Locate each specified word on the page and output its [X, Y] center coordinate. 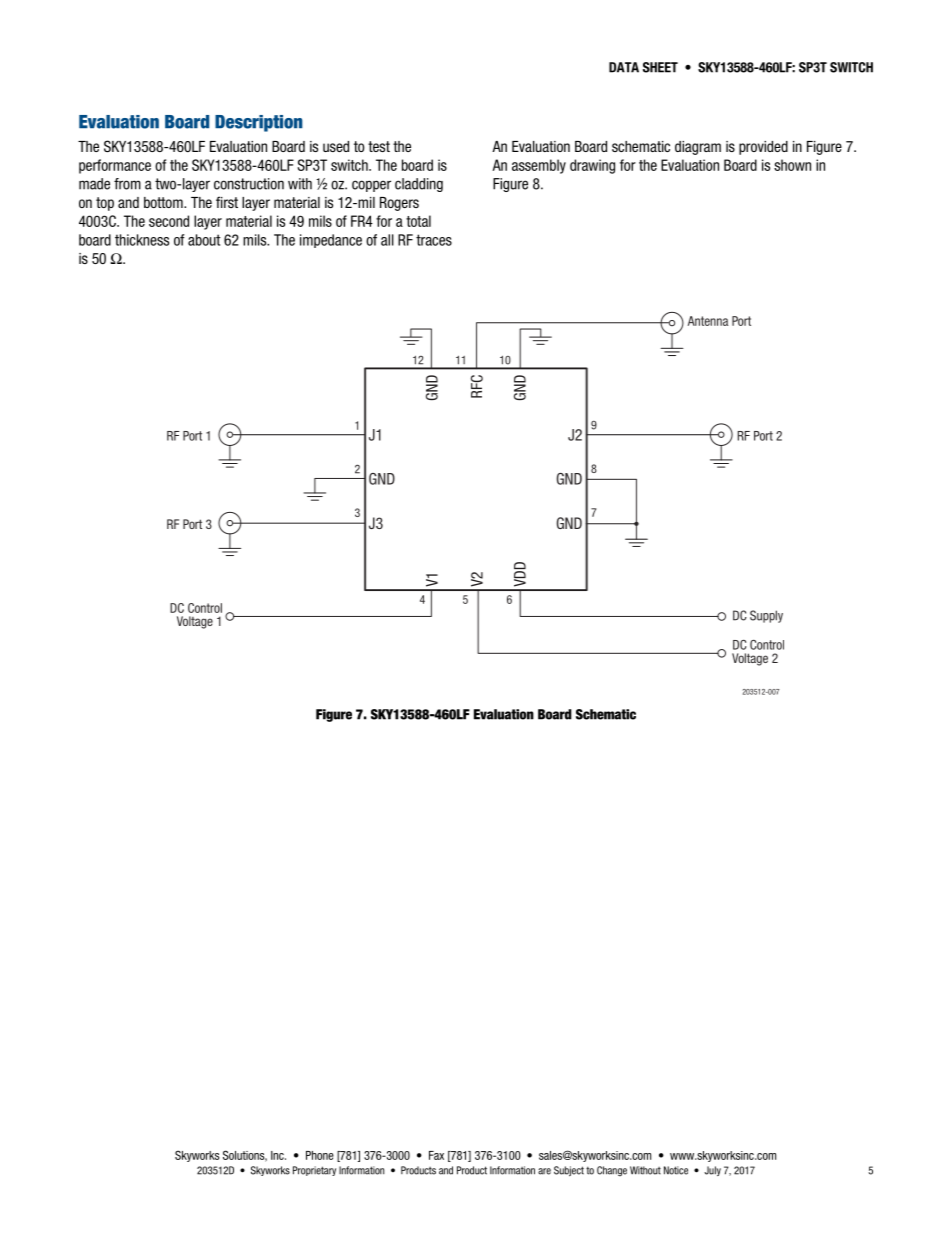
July [712, 1171]
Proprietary [314, 1171]
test [379, 146]
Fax [436, 1155]
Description [259, 123]
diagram [698, 148]
